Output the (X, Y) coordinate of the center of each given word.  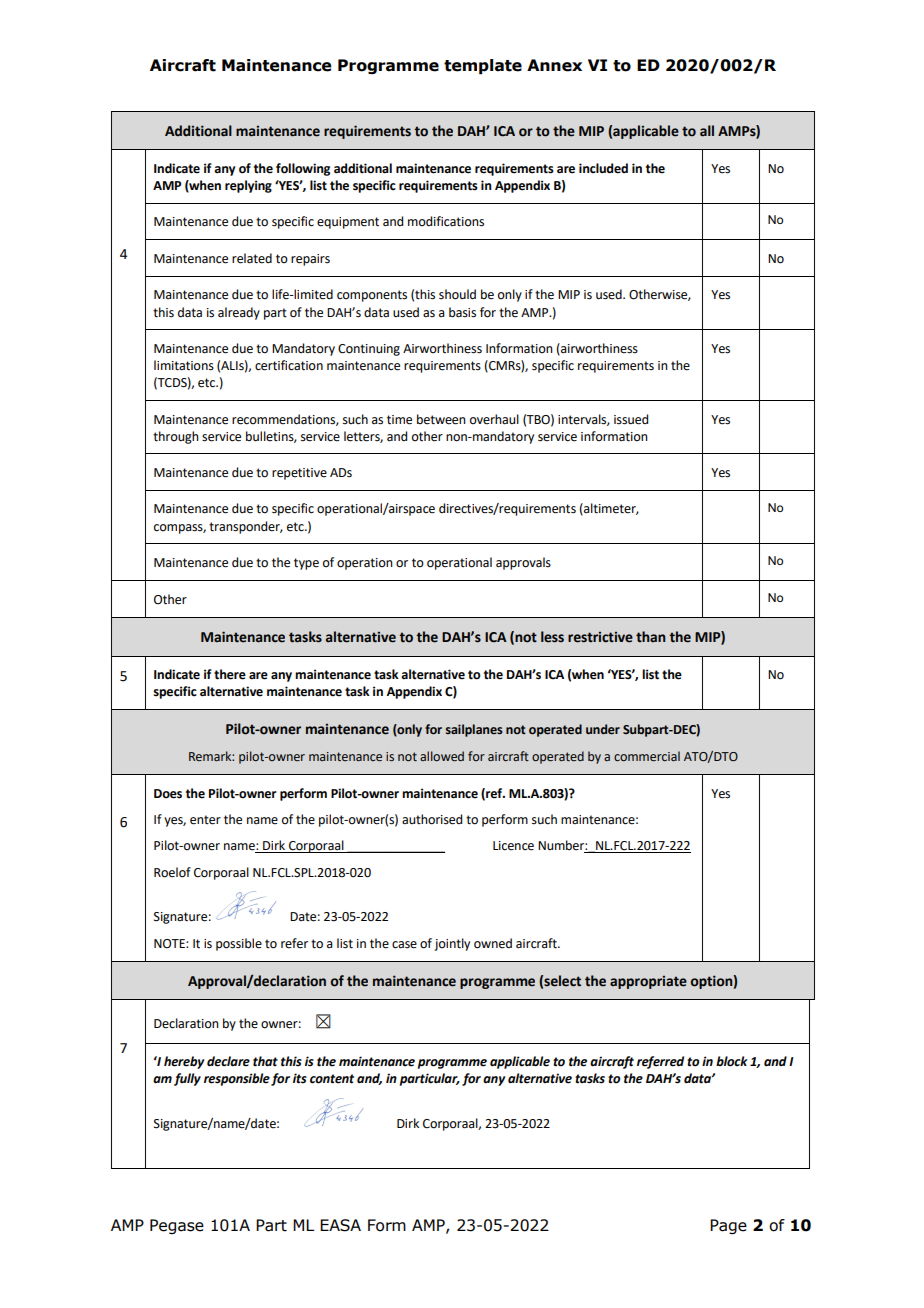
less (552, 637)
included (603, 168)
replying (248, 186)
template (483, 67)
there (230, 674)
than (651, 637)
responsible (237, 1079)
